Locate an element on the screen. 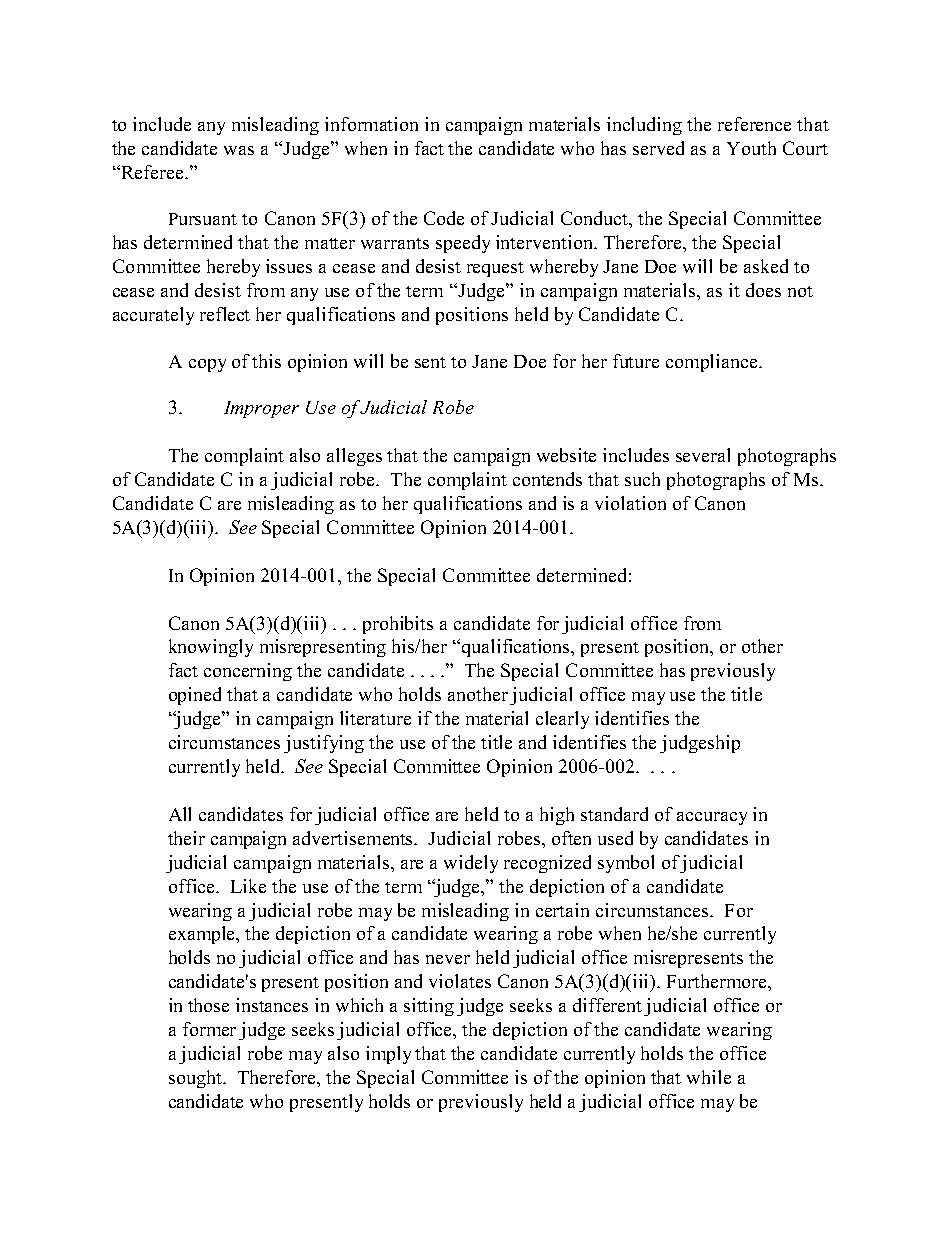 The height and width of the screenshot is (1233, 952). former is located at coordinates (209, 1029).
